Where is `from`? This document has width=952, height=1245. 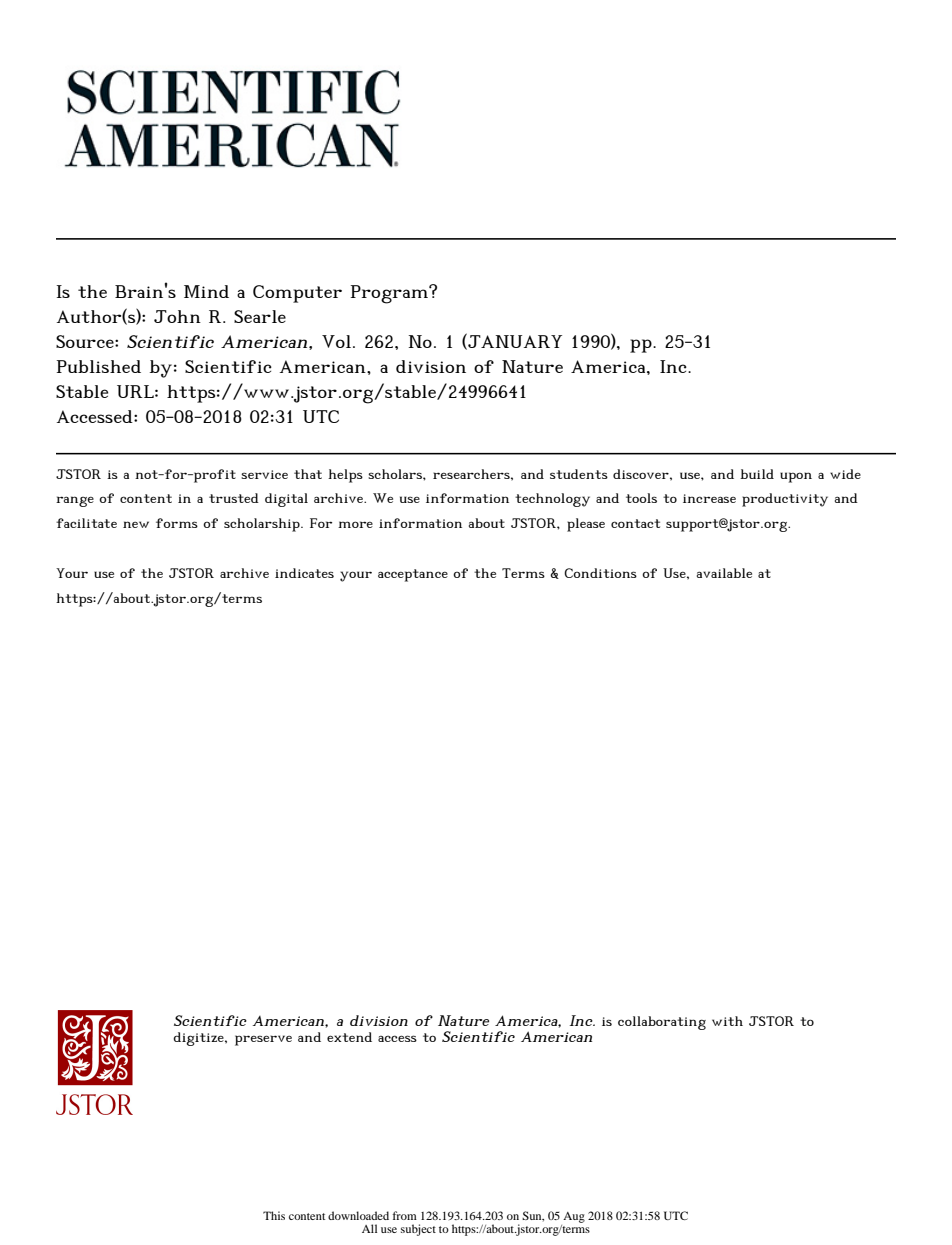
from is located at coordinates (405, 1215).
